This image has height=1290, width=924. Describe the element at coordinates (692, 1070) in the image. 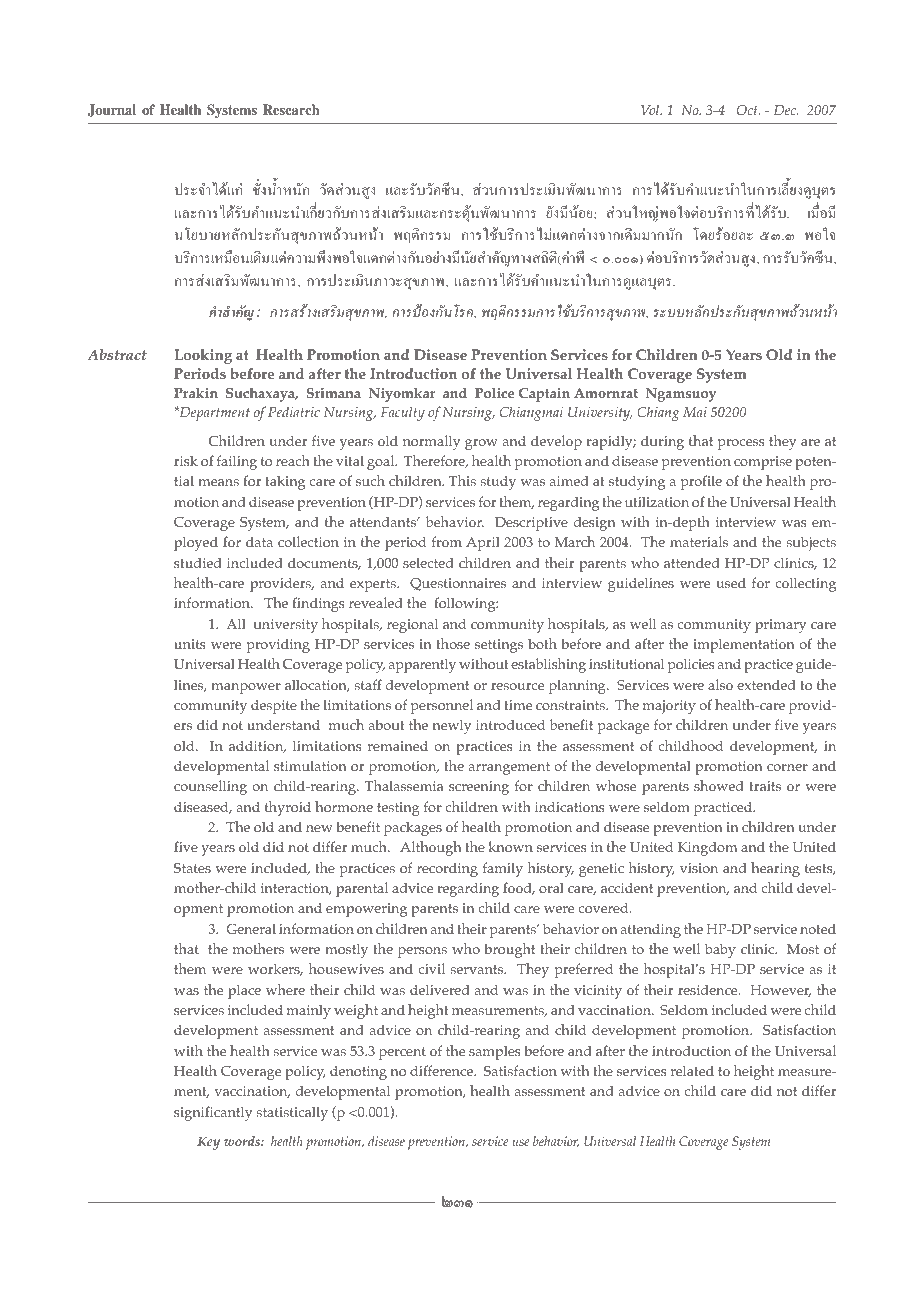

I see `related` at that location.
